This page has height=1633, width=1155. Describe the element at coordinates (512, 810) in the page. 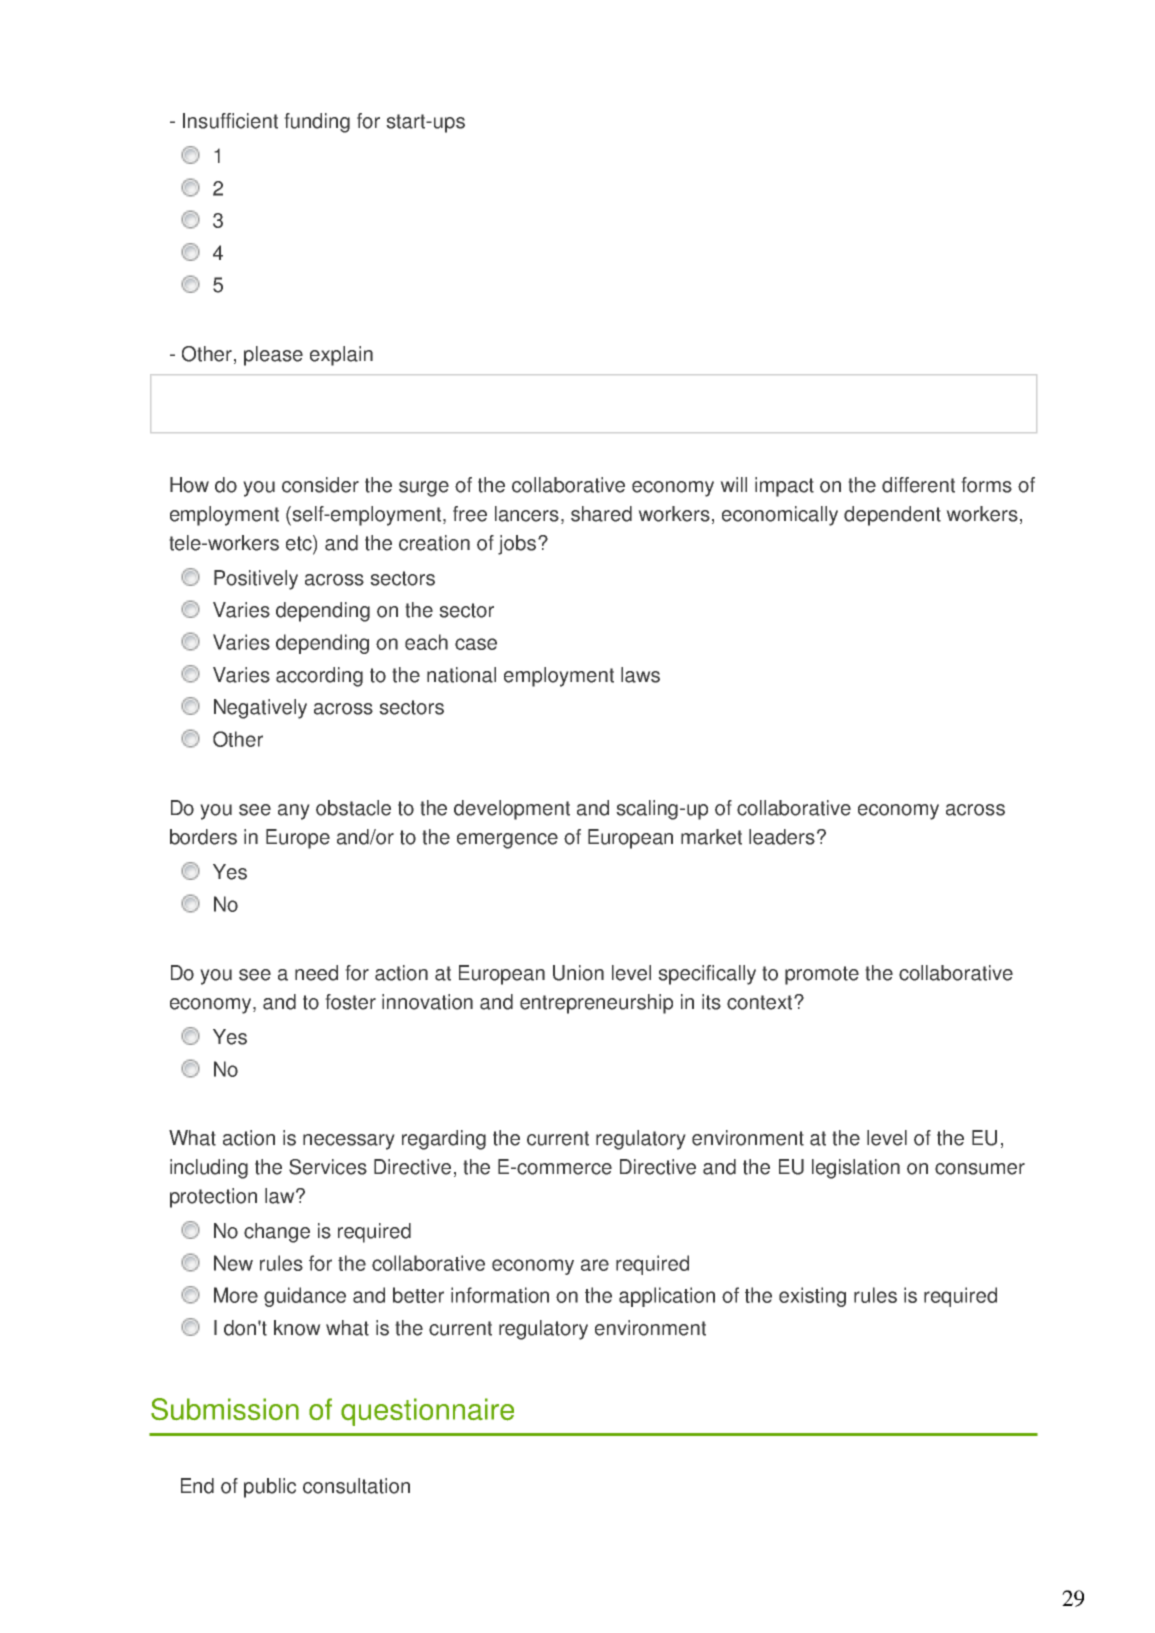

I see `development` at that location.
